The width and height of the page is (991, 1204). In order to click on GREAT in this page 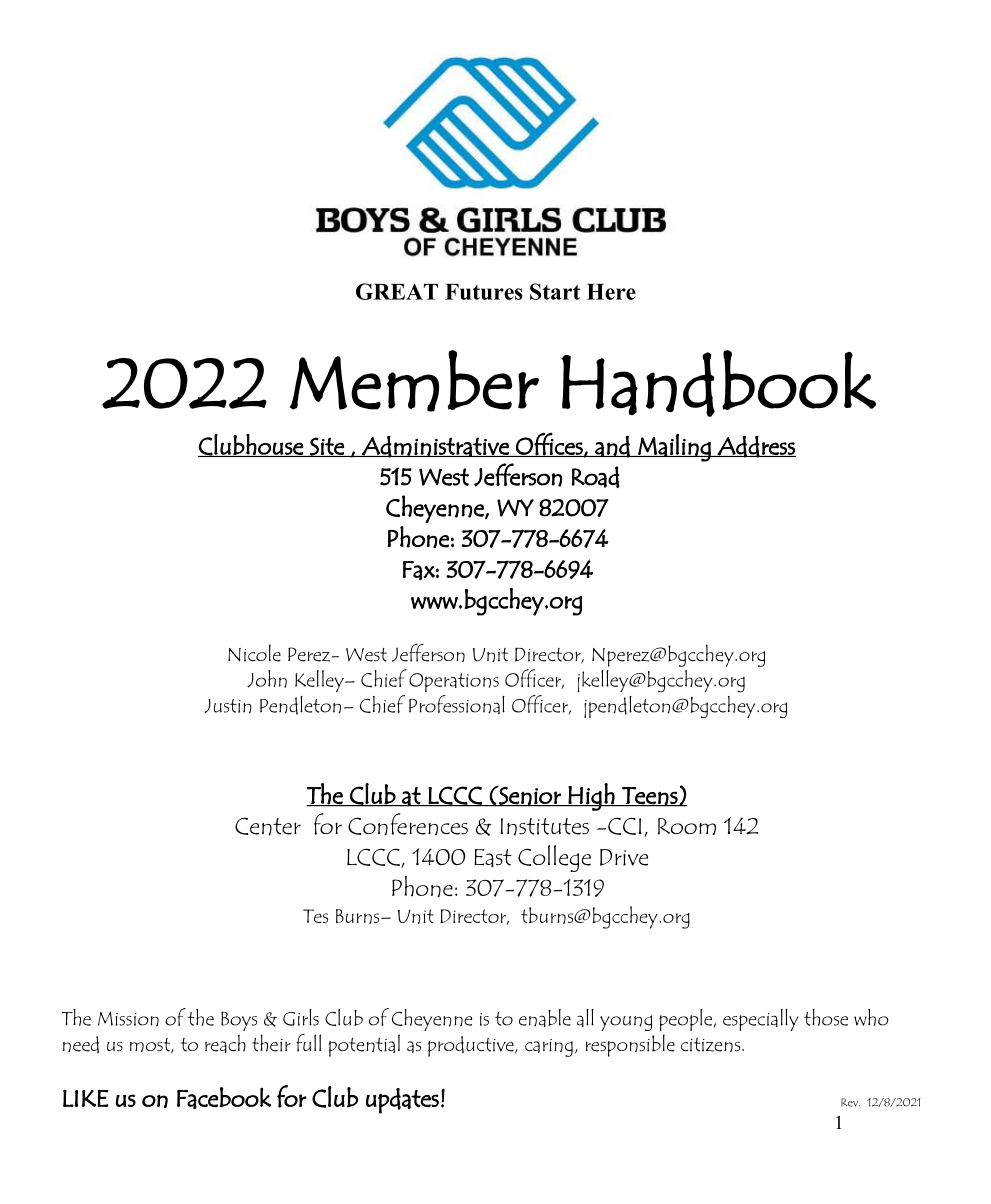, I will do `click(397, 291)`.
